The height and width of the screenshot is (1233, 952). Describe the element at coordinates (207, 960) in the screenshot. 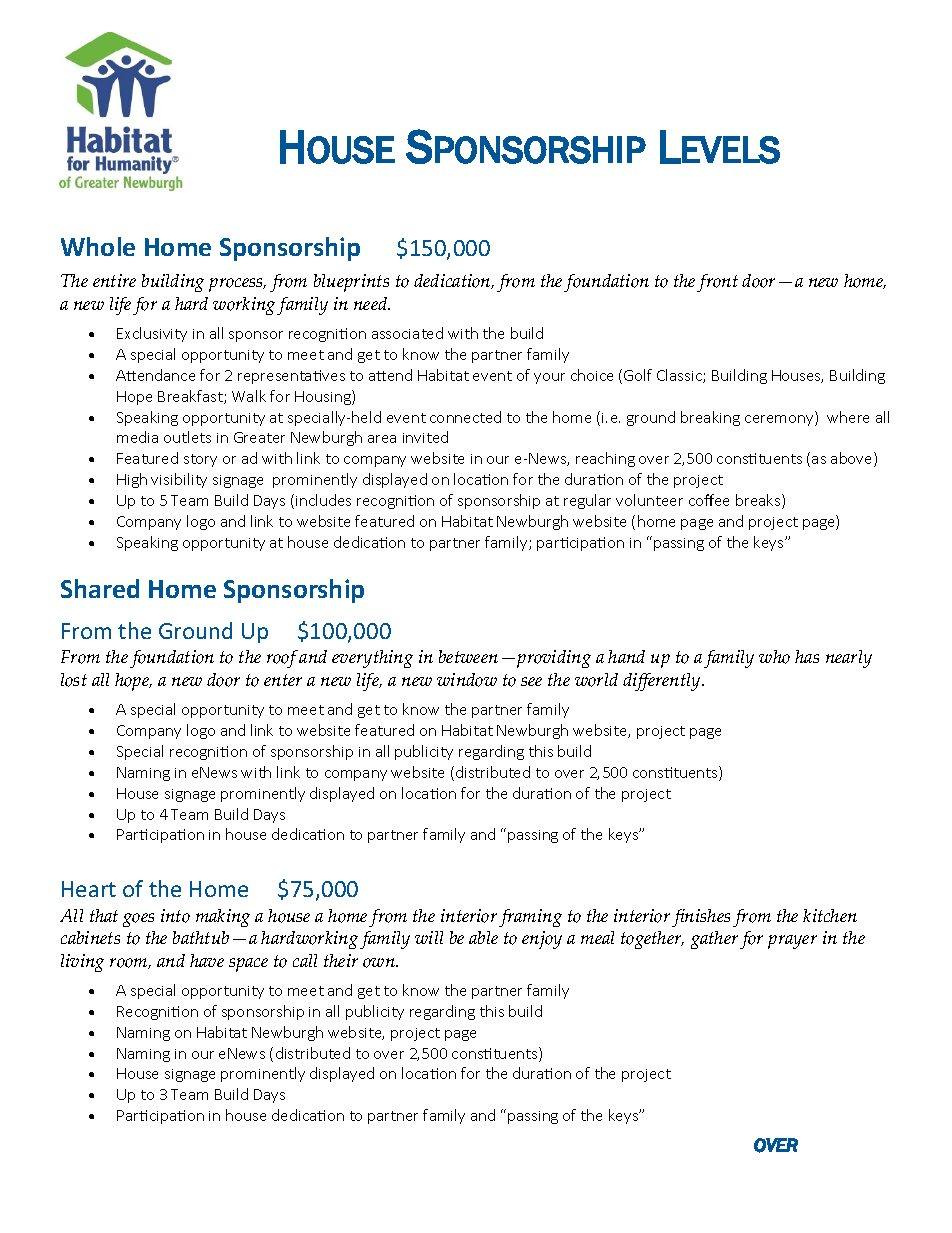

I see `have` at that location.
